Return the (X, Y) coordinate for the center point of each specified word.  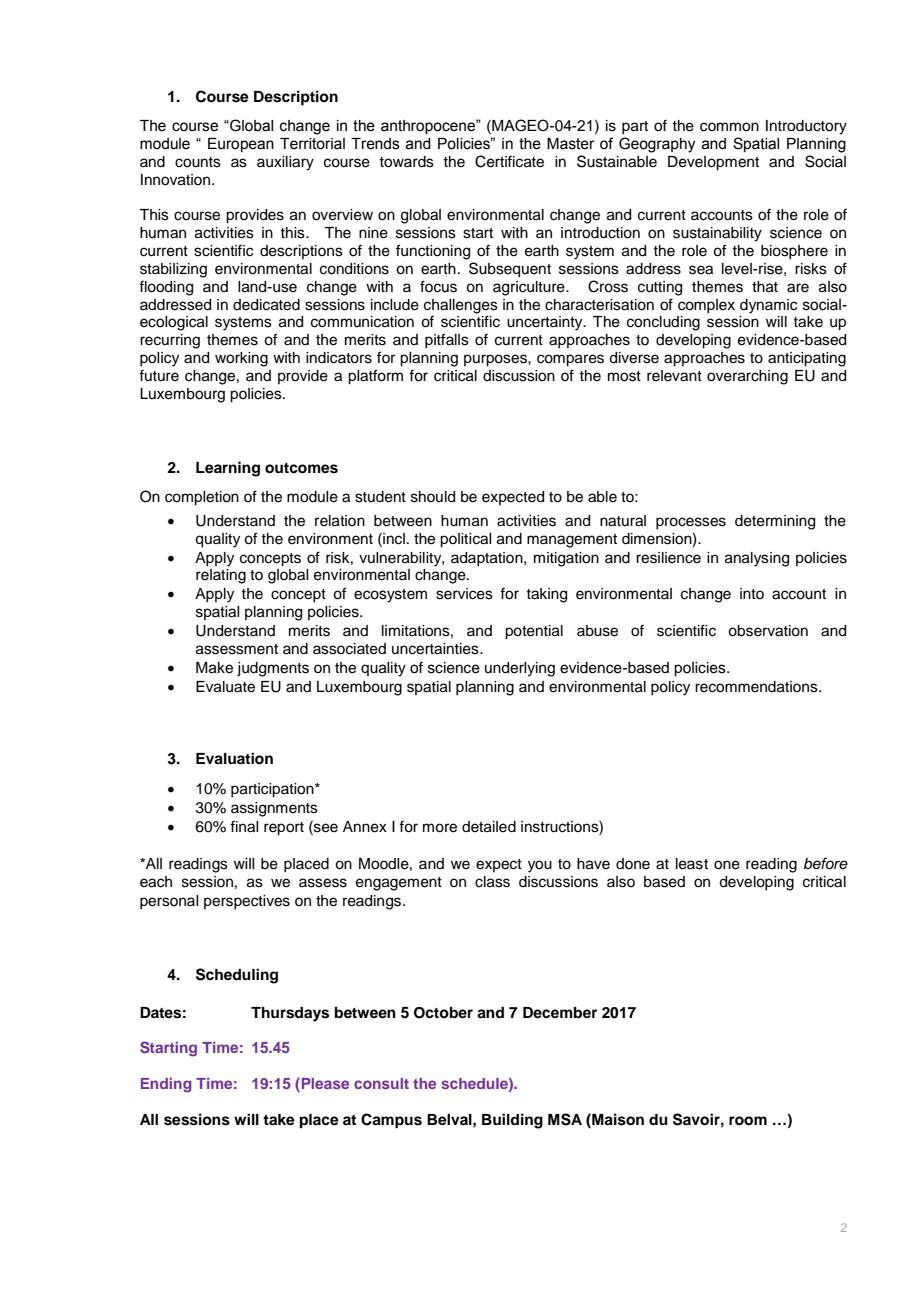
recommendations (757, 687)
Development (713, 163)
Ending (166, 1085)
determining (775, 522)
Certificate (509, 161)
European (241, 145)
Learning (228, 469)
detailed (489, 827)
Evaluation (234, 758)
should (433, 497)
